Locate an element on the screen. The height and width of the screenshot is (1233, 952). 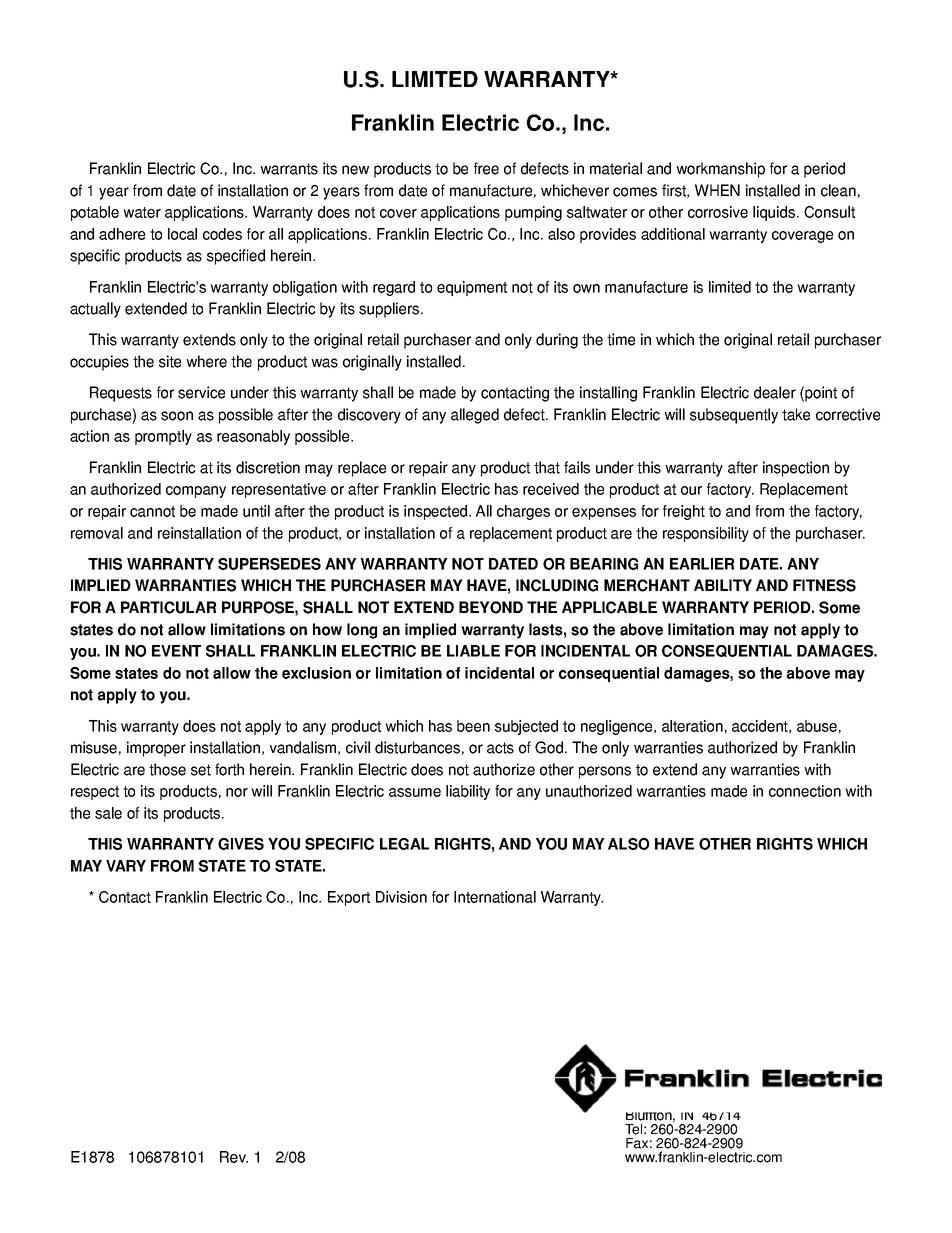
VARY is located at coordinates (126, 866).
